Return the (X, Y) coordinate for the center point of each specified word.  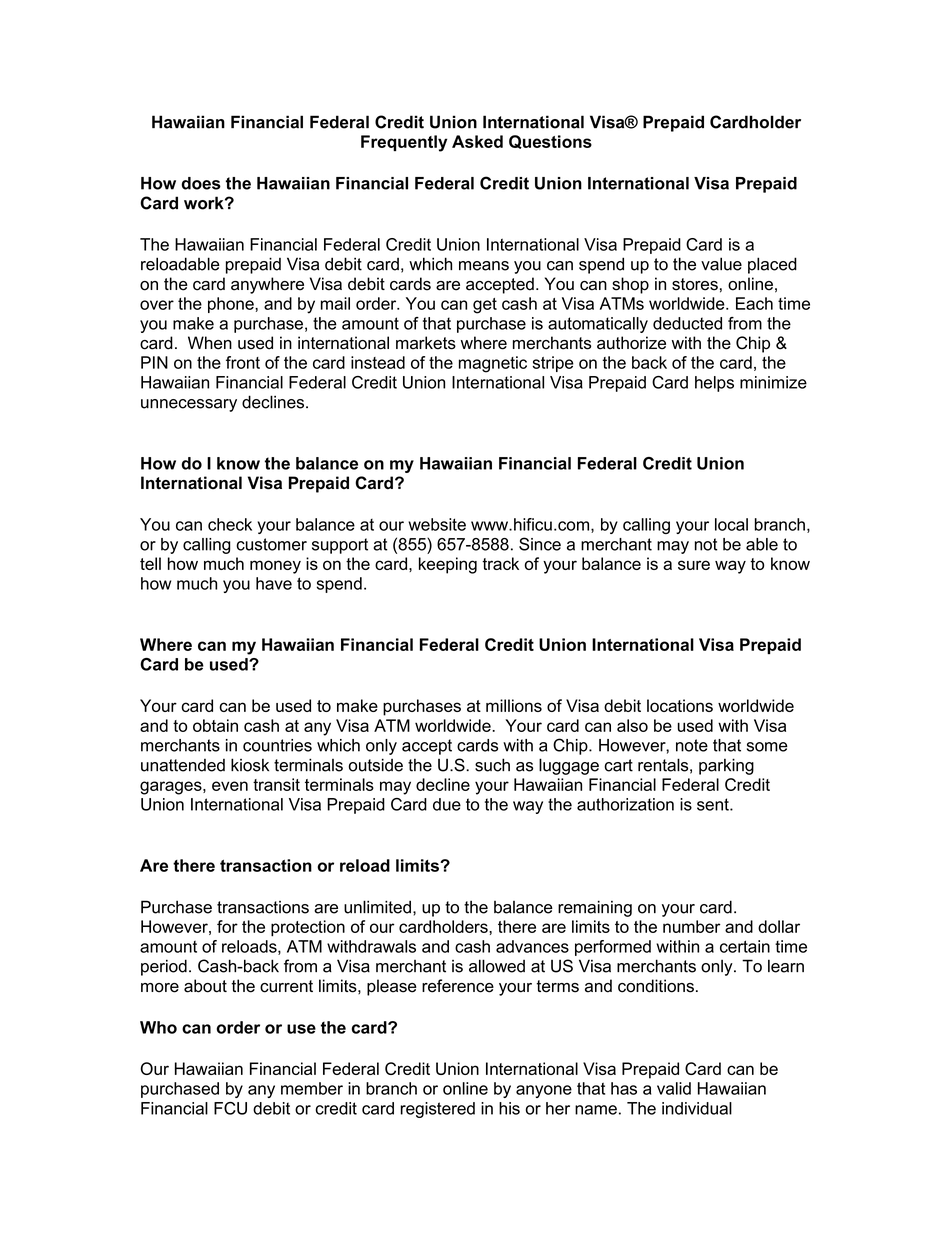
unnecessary (189, 405)
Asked (477, 141)
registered (437, 1110)
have (274, 583)
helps (714, 384)
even (230, 786)
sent (714, 804)
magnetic (493, 364)
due (447, 804)
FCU (230, 1108)
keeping (448, 565)
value (721, 264)
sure (694, 565)
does (201, 183)
